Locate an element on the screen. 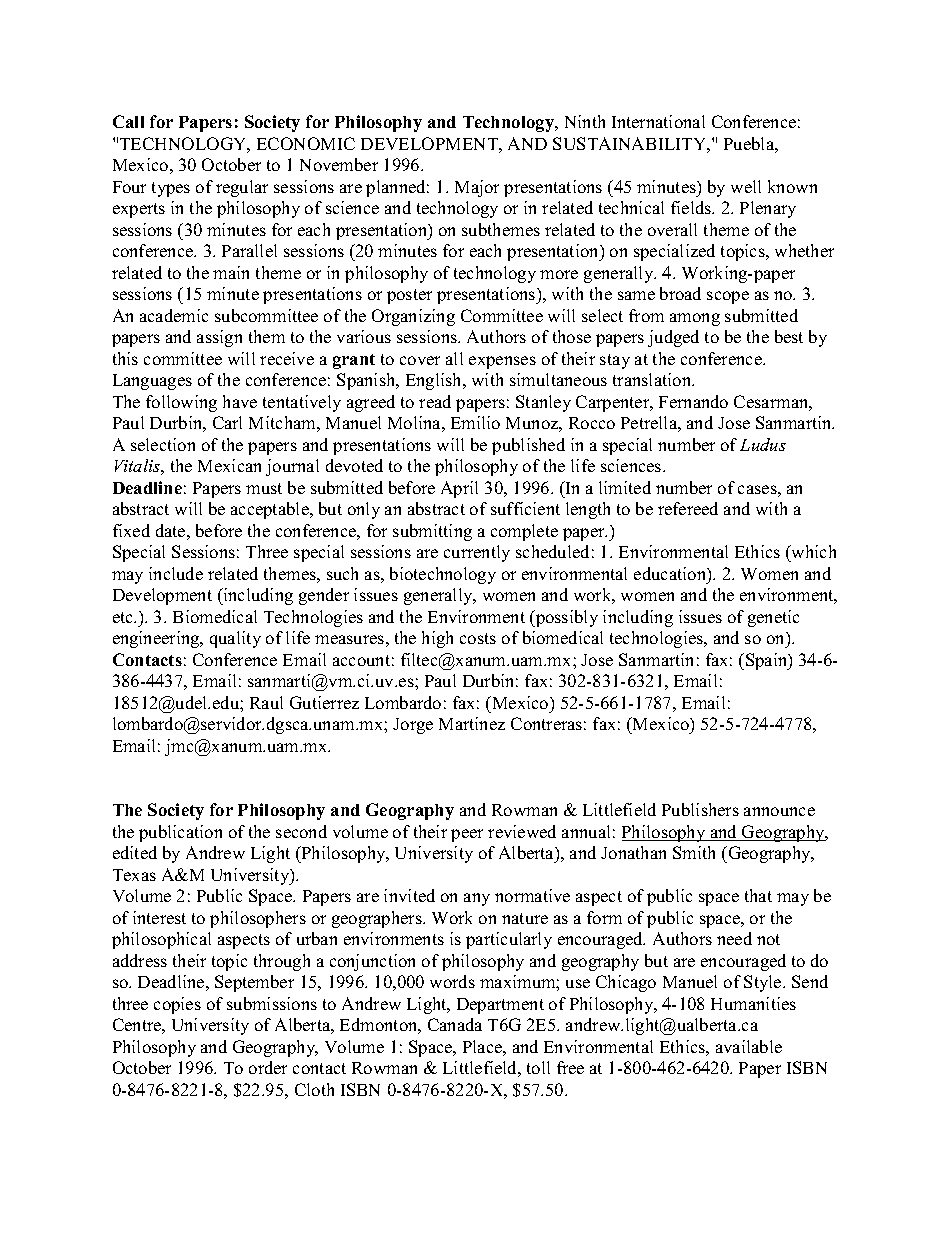  Publishers is located at coordinates (700, 809).
